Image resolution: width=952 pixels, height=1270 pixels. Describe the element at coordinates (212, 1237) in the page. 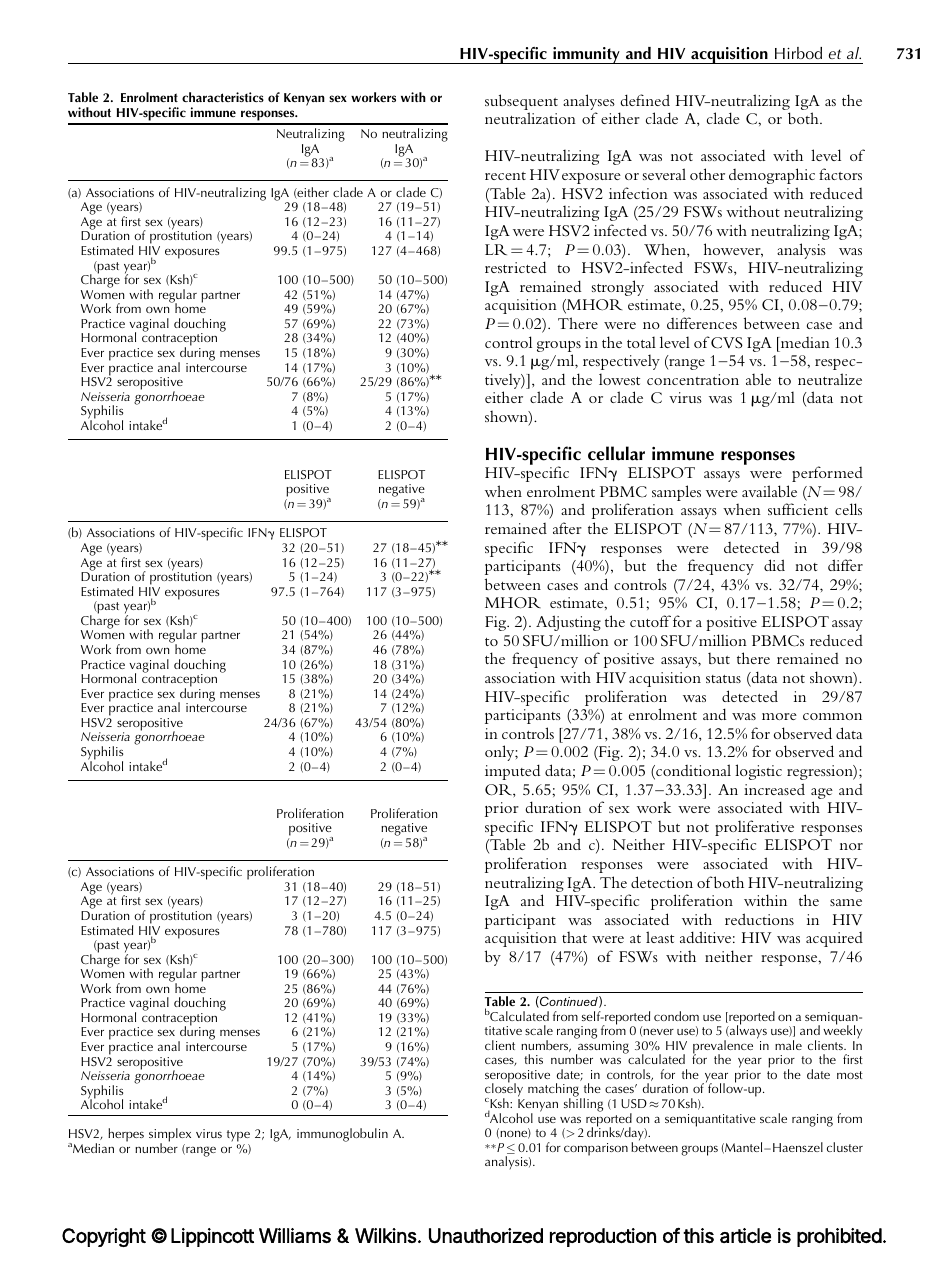

I see `Lippincott` at that location.
